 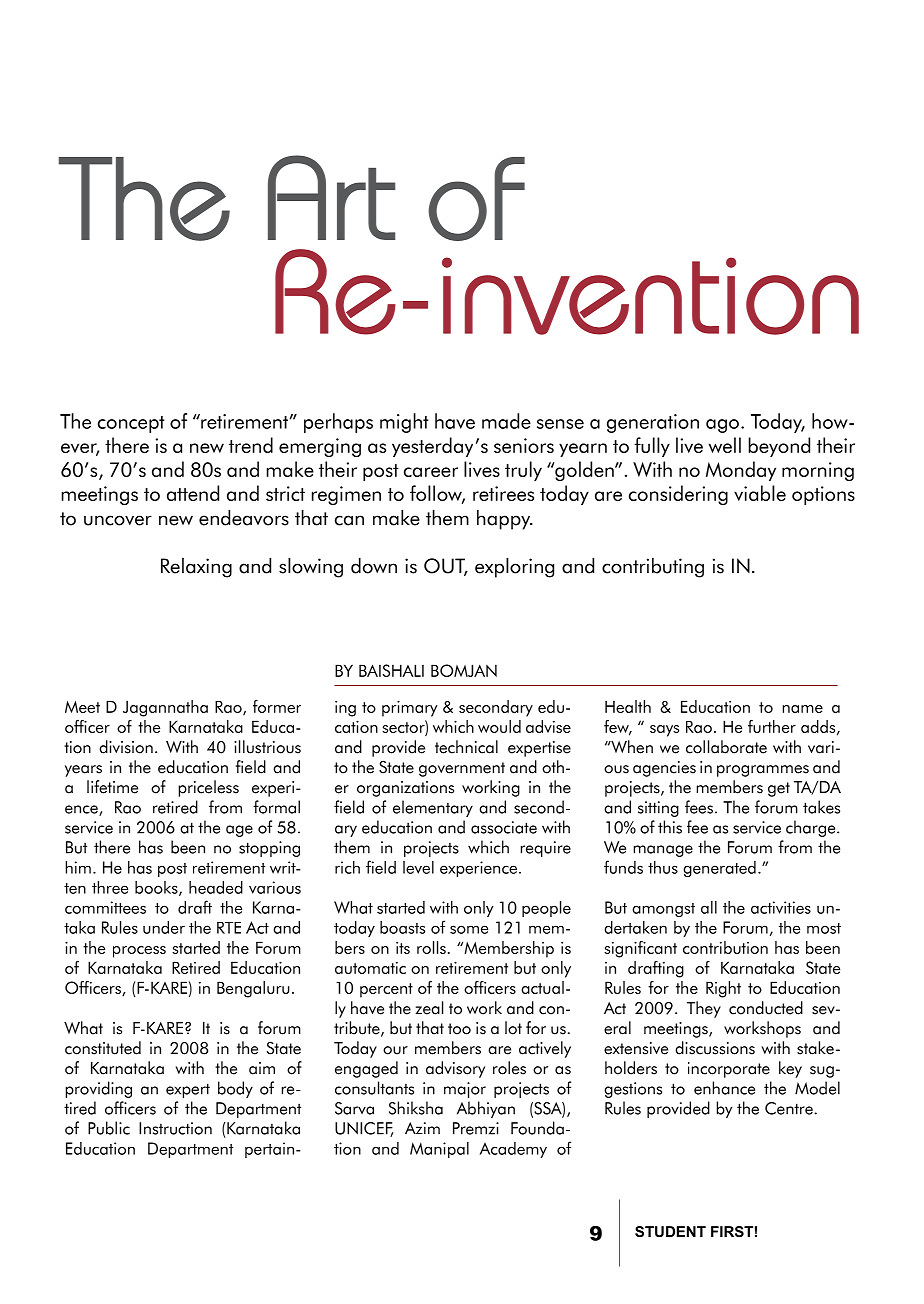 I want to click on under, so click(x=164, y=927).
